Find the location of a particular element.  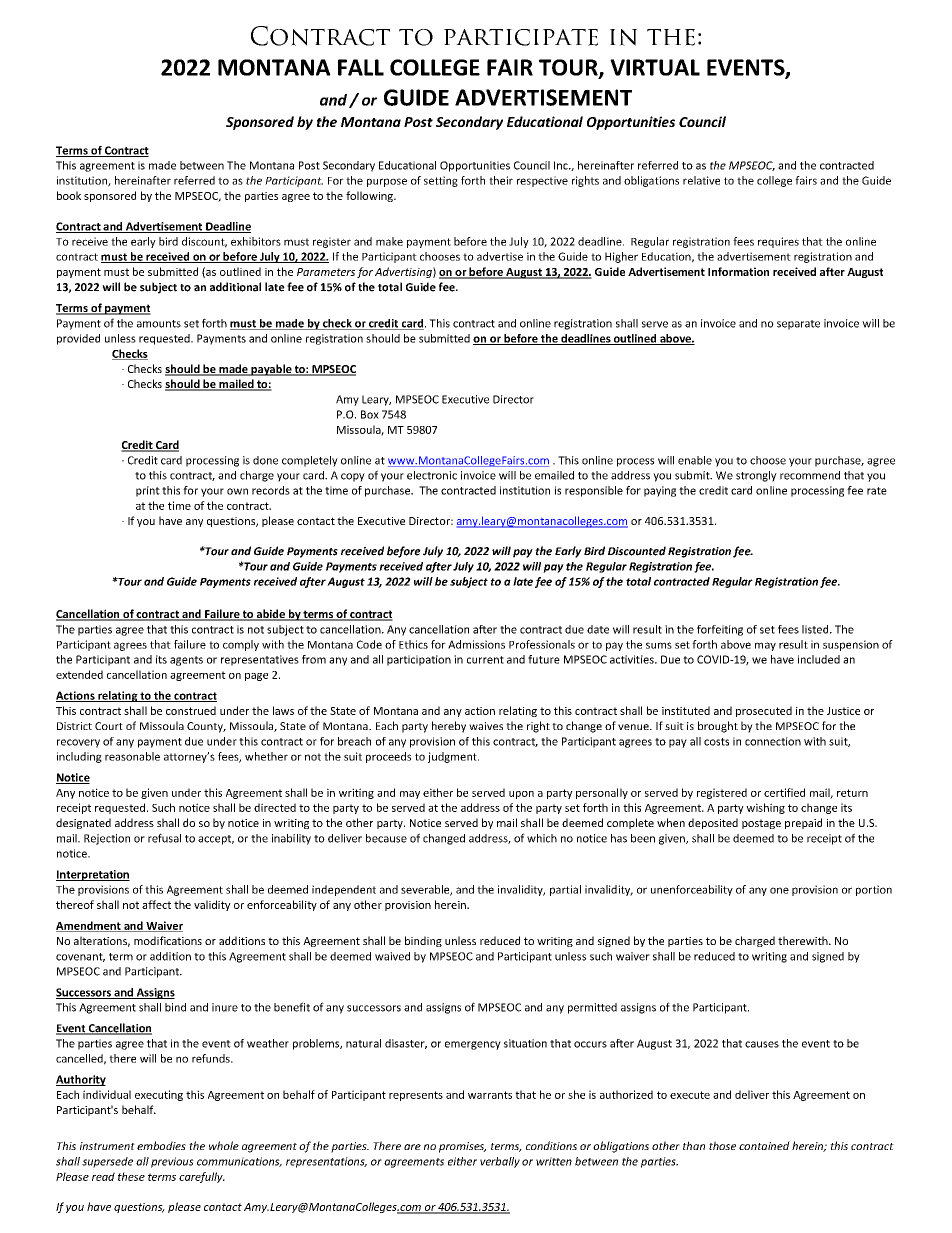

participate is located at coordinates (521, 37).
